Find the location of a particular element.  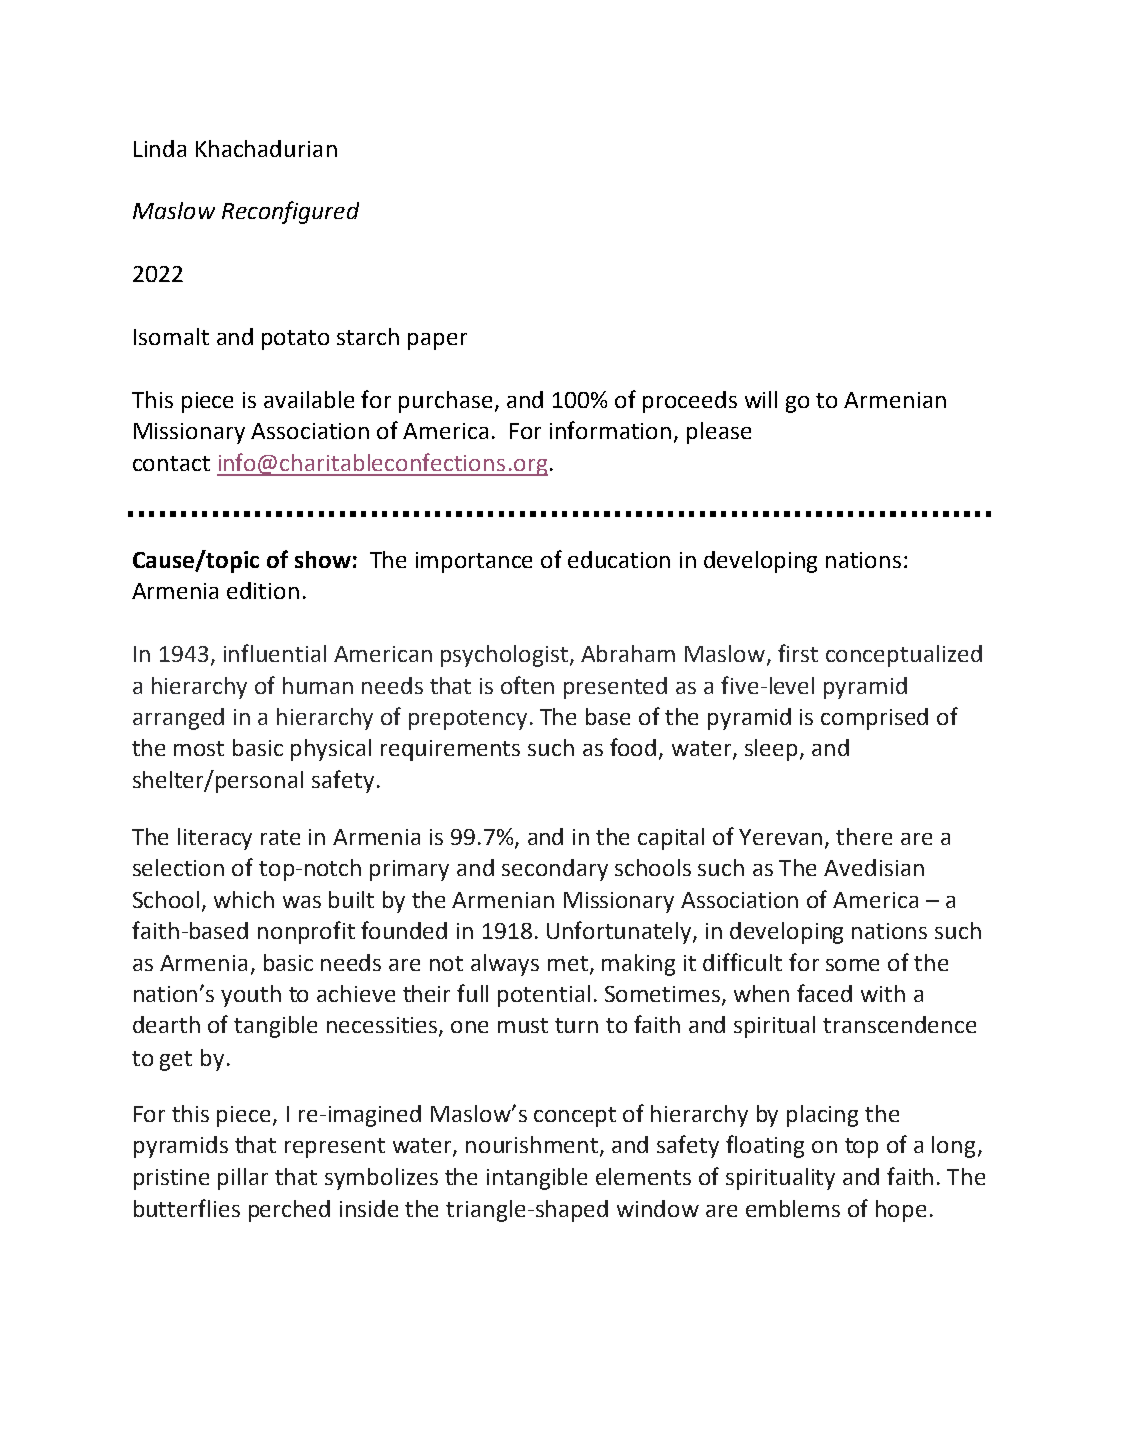

paper is located at coordinates (437, 341).
